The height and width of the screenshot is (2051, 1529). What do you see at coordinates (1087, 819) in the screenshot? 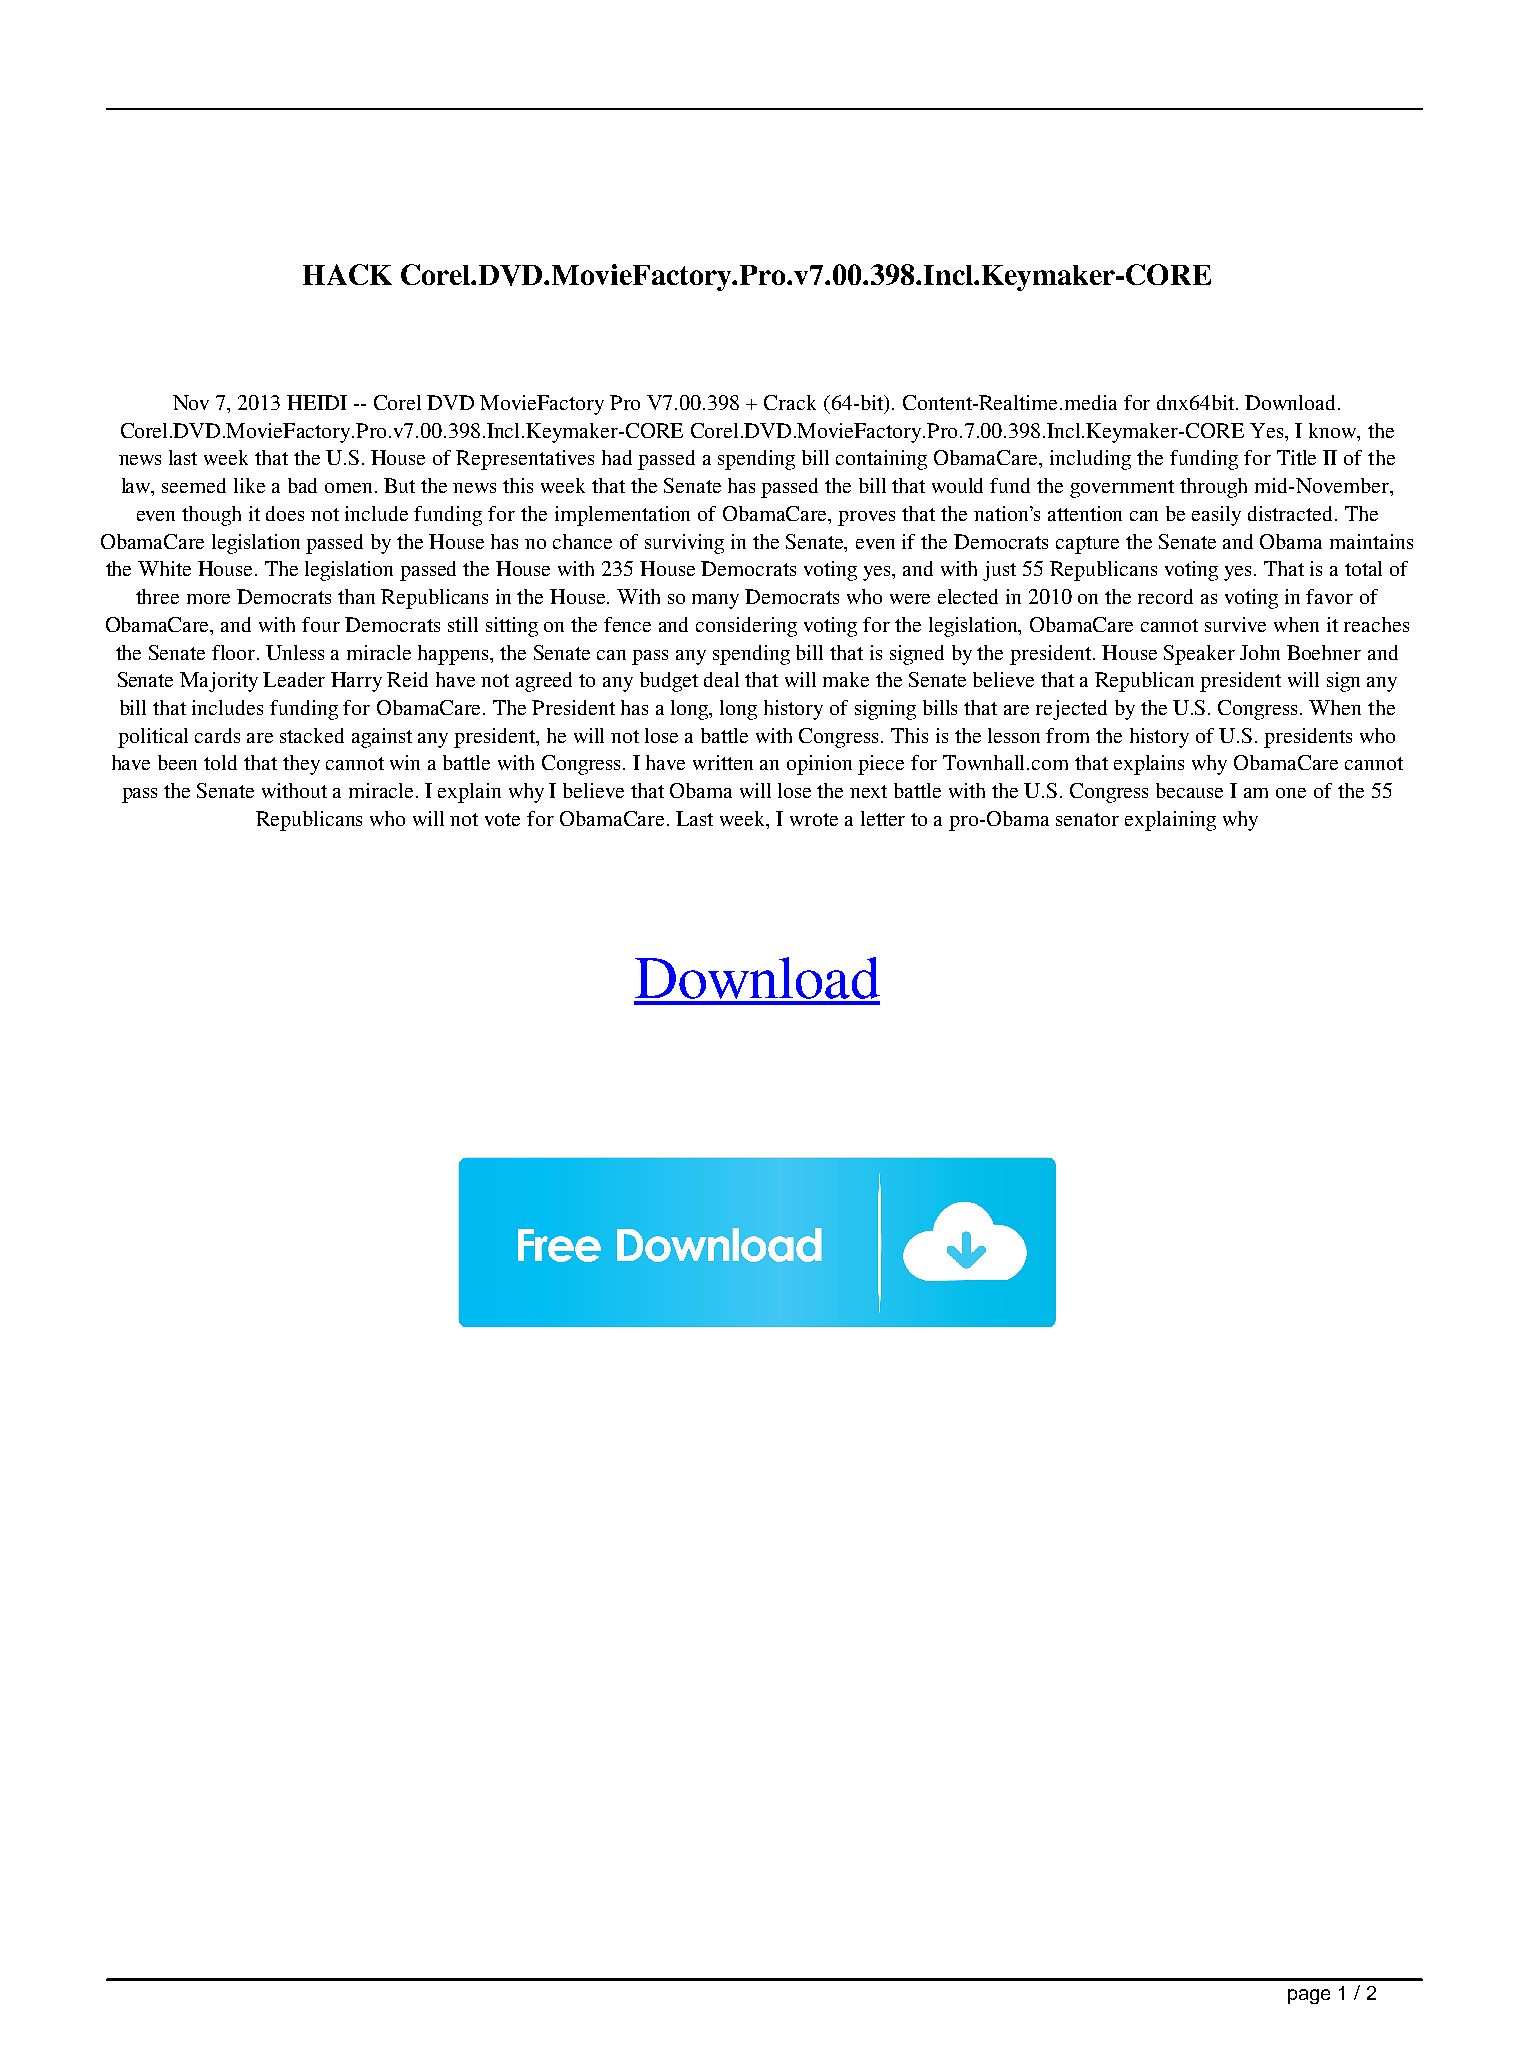
I see `senator` at bounding box center [1087, 819].
